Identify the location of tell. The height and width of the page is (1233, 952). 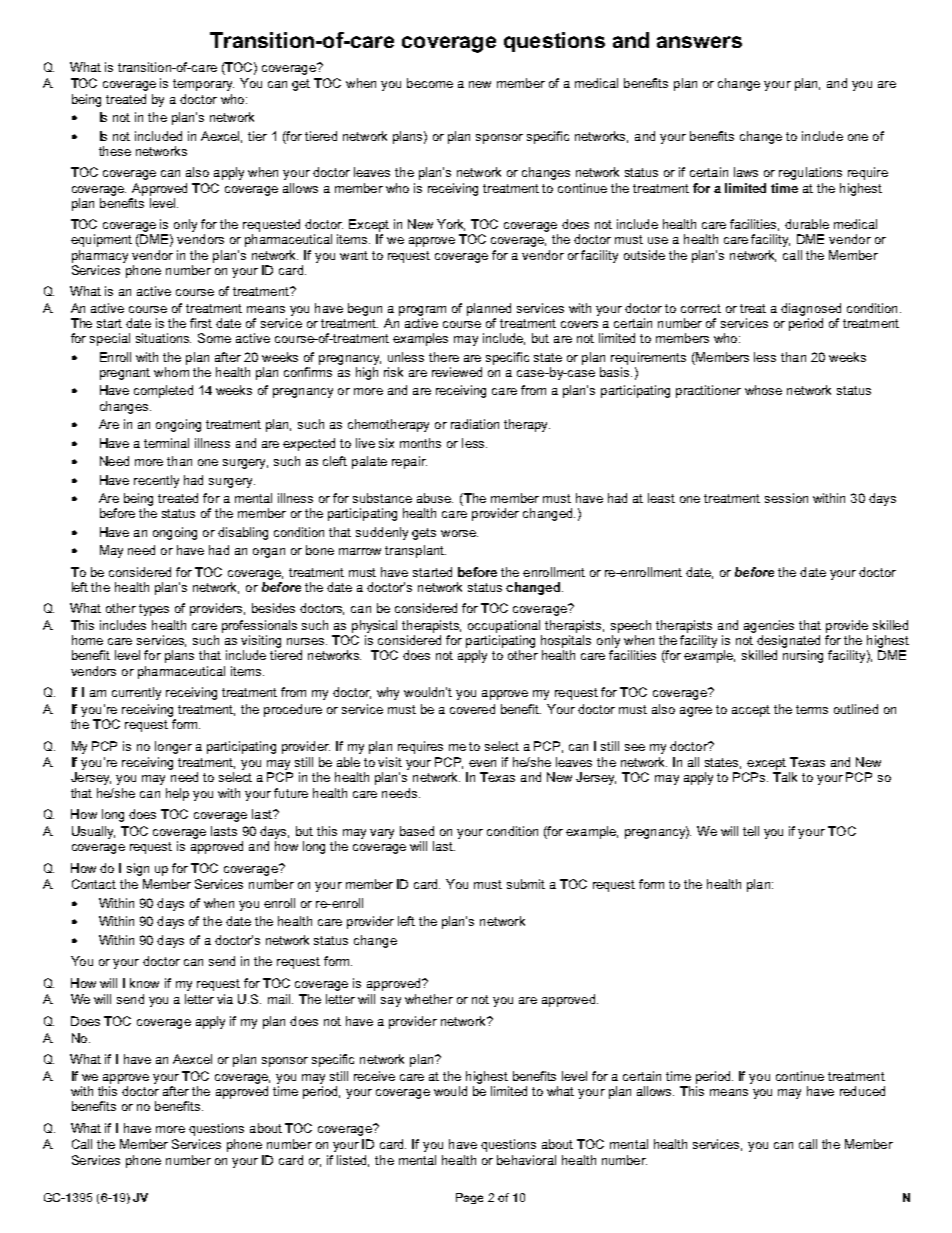
(751, 831).
